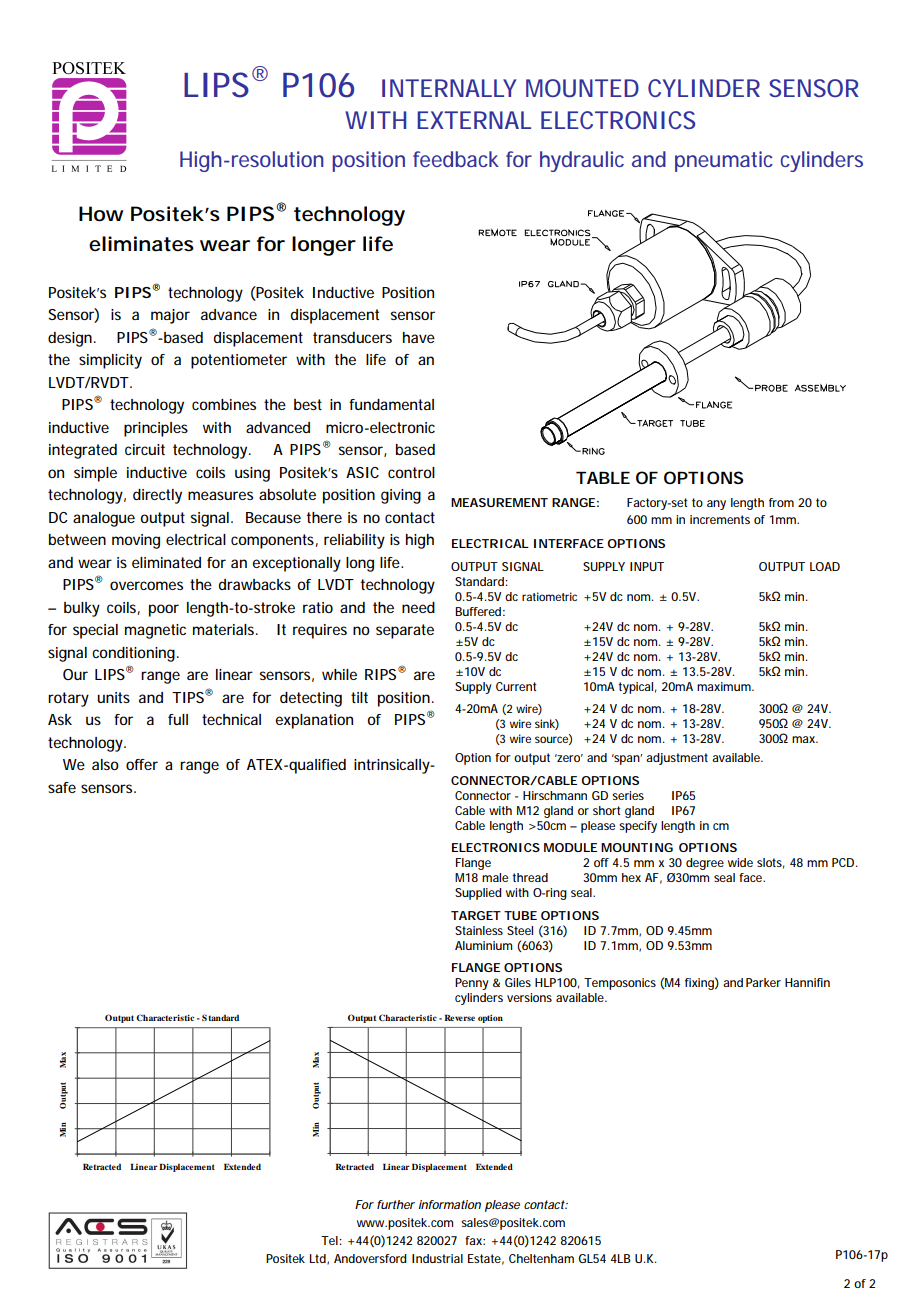  I want to click on information, so click(450, 1204).
